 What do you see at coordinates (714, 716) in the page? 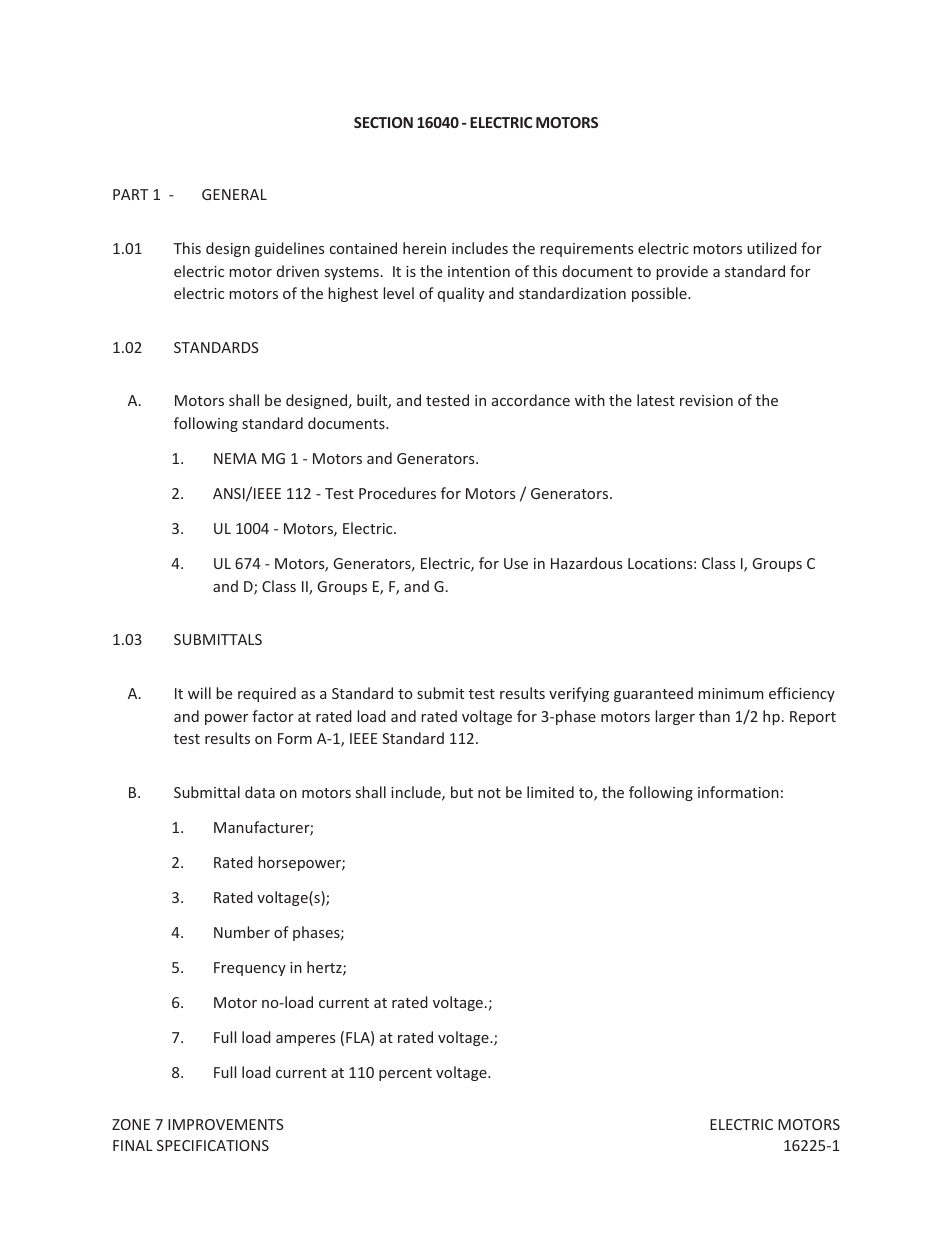
I see `than` at bounding box center [714, 716].
